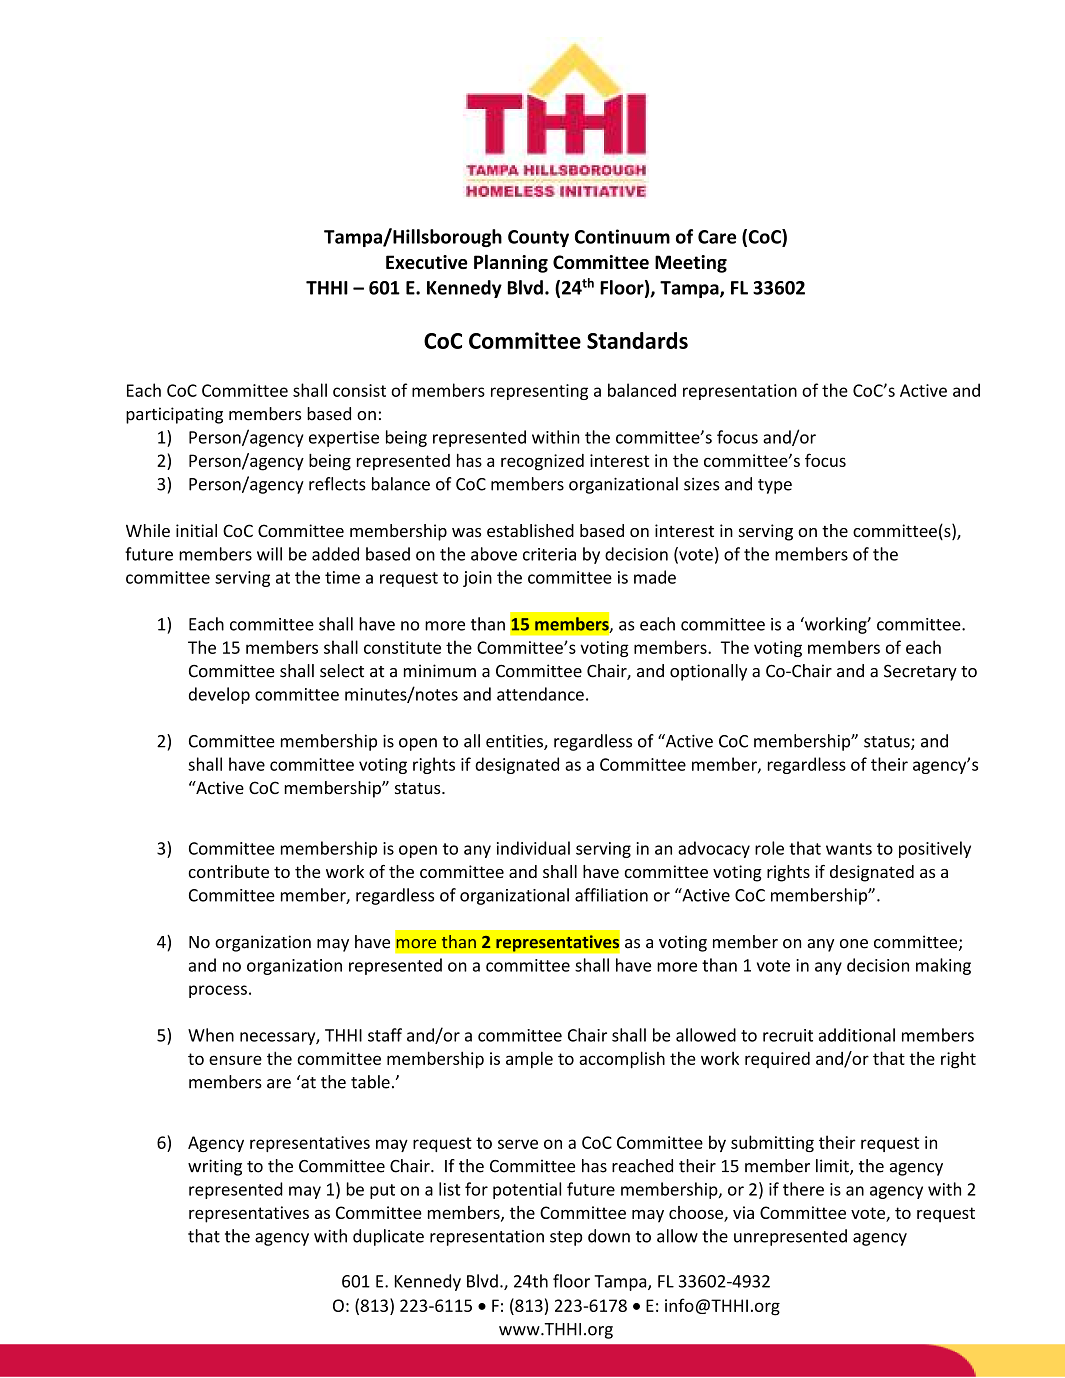  I want to click on entities, so click(515, 742).
